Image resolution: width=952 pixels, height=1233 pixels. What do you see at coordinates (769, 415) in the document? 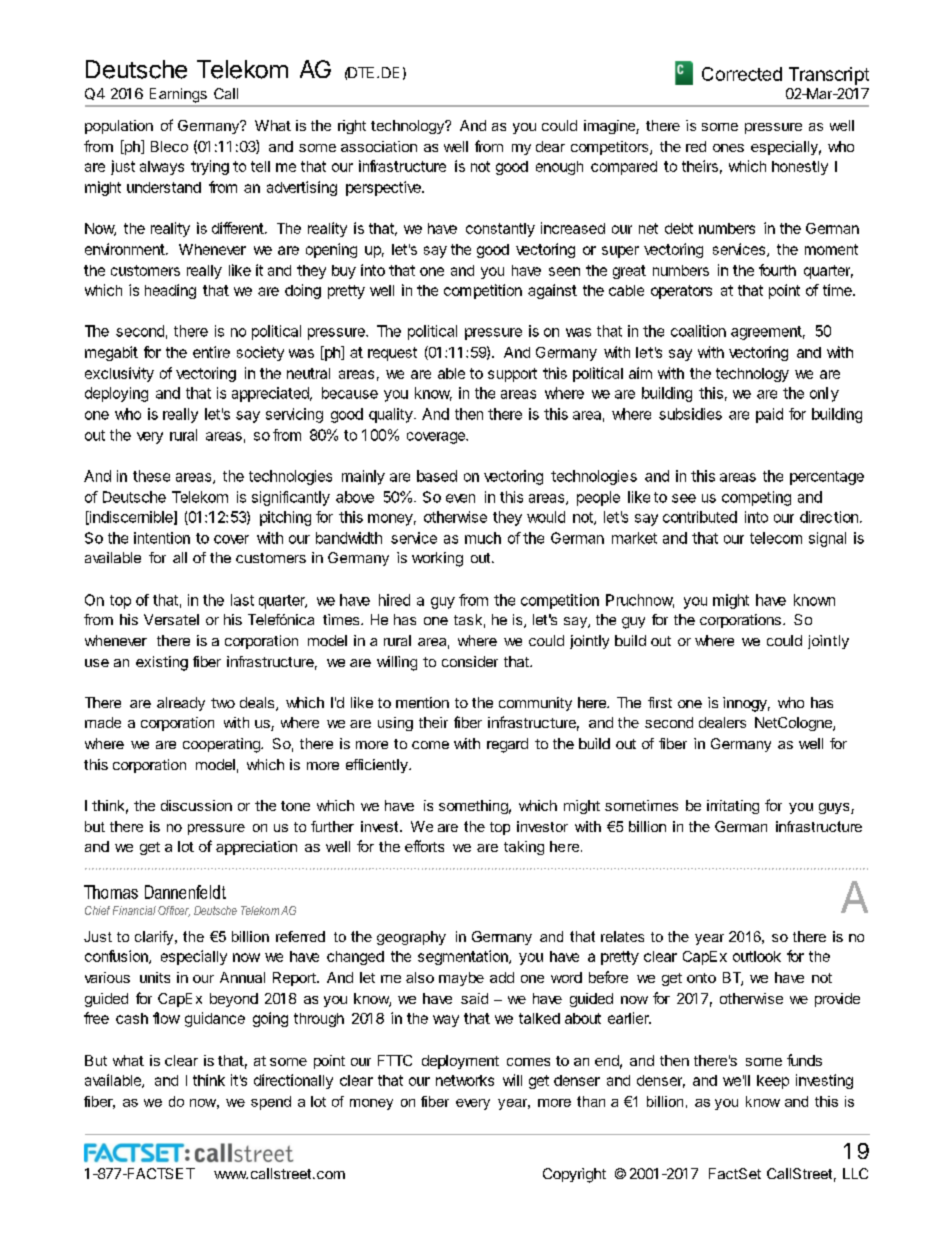
I see `paid` at bounding box center [769, 415].
